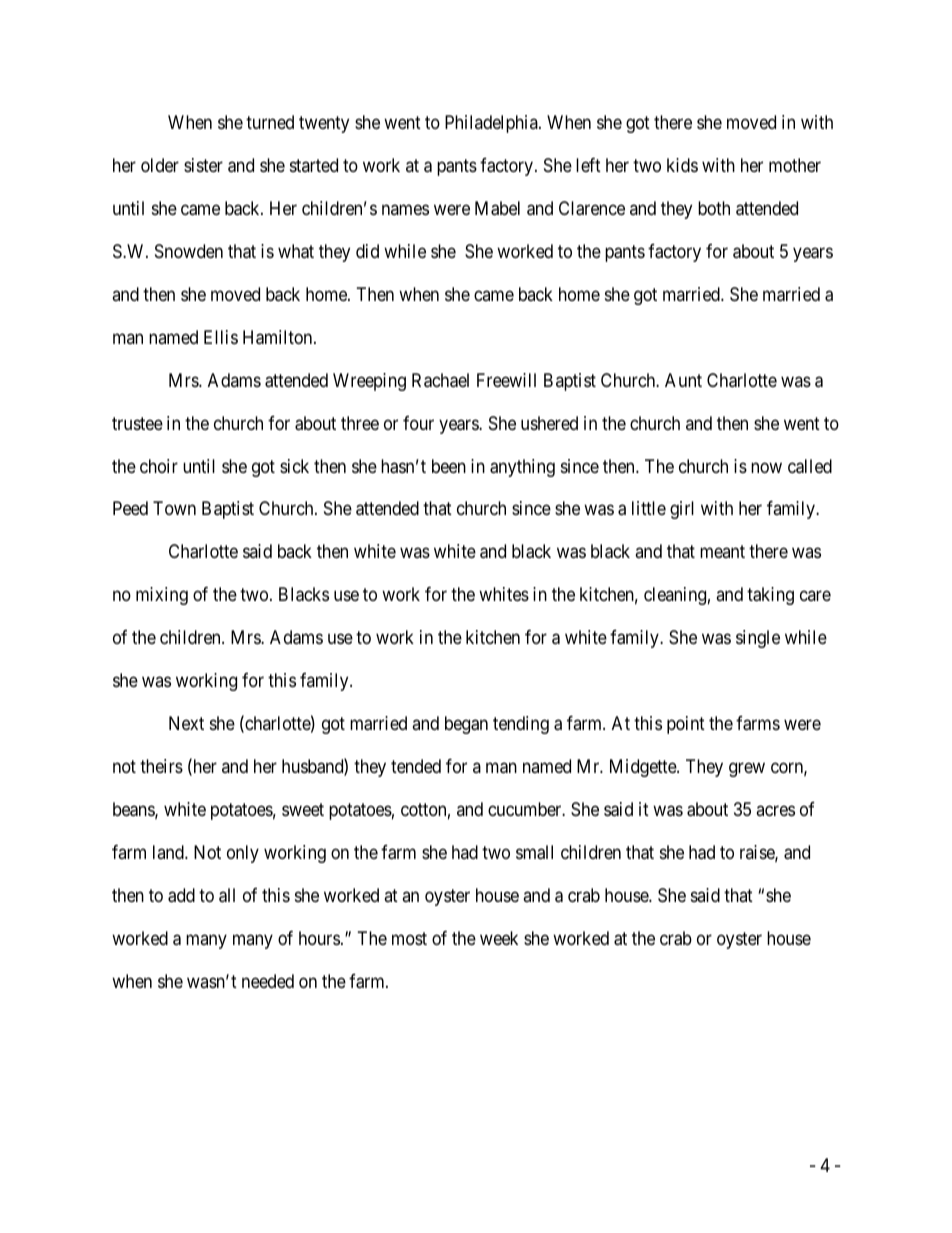 This screenshot has height=1233, width=952. Describe the element at coordinates (162, 596) in the screenshot. I see `mixing` at that location.
